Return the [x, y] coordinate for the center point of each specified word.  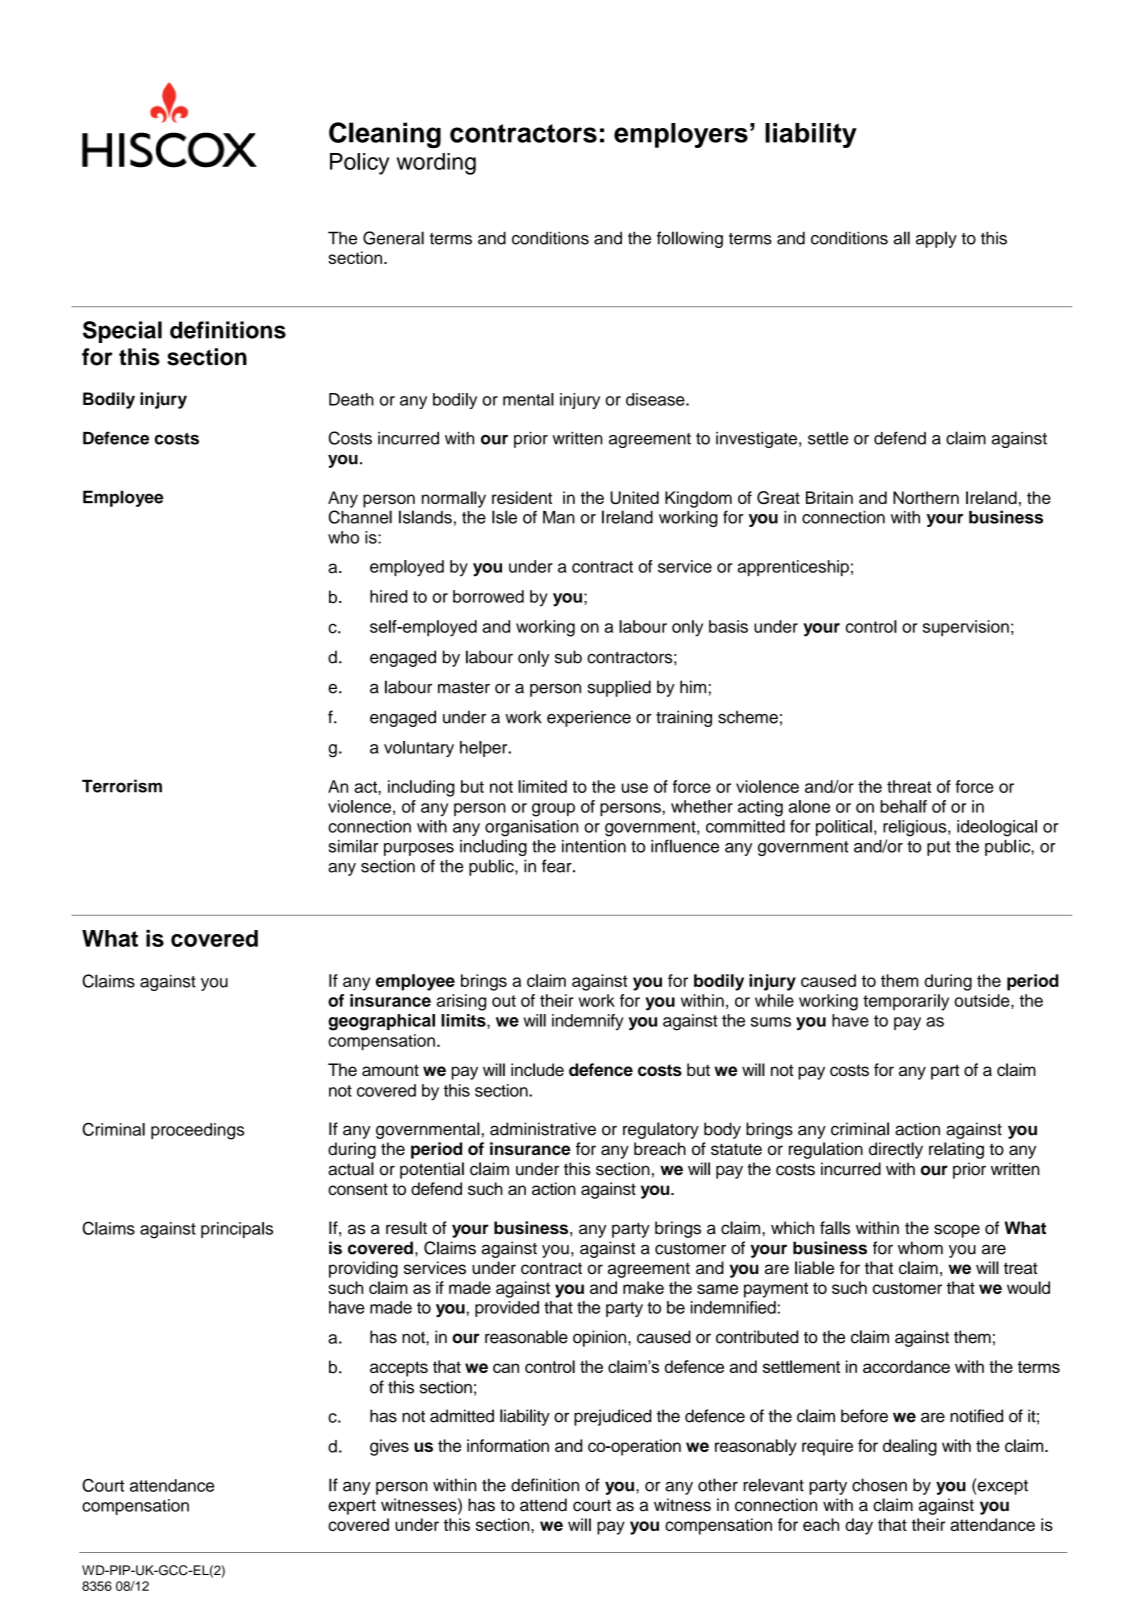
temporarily [906, 1002]
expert [352, 1507]
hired [388, 596]
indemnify [588, 1022]
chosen [879, 1485]
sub [568, 657]
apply [936, 239]
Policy [359, 164]
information [508, 1445]
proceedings [197, 1131]
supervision [966, 628]
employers [681, 135]
